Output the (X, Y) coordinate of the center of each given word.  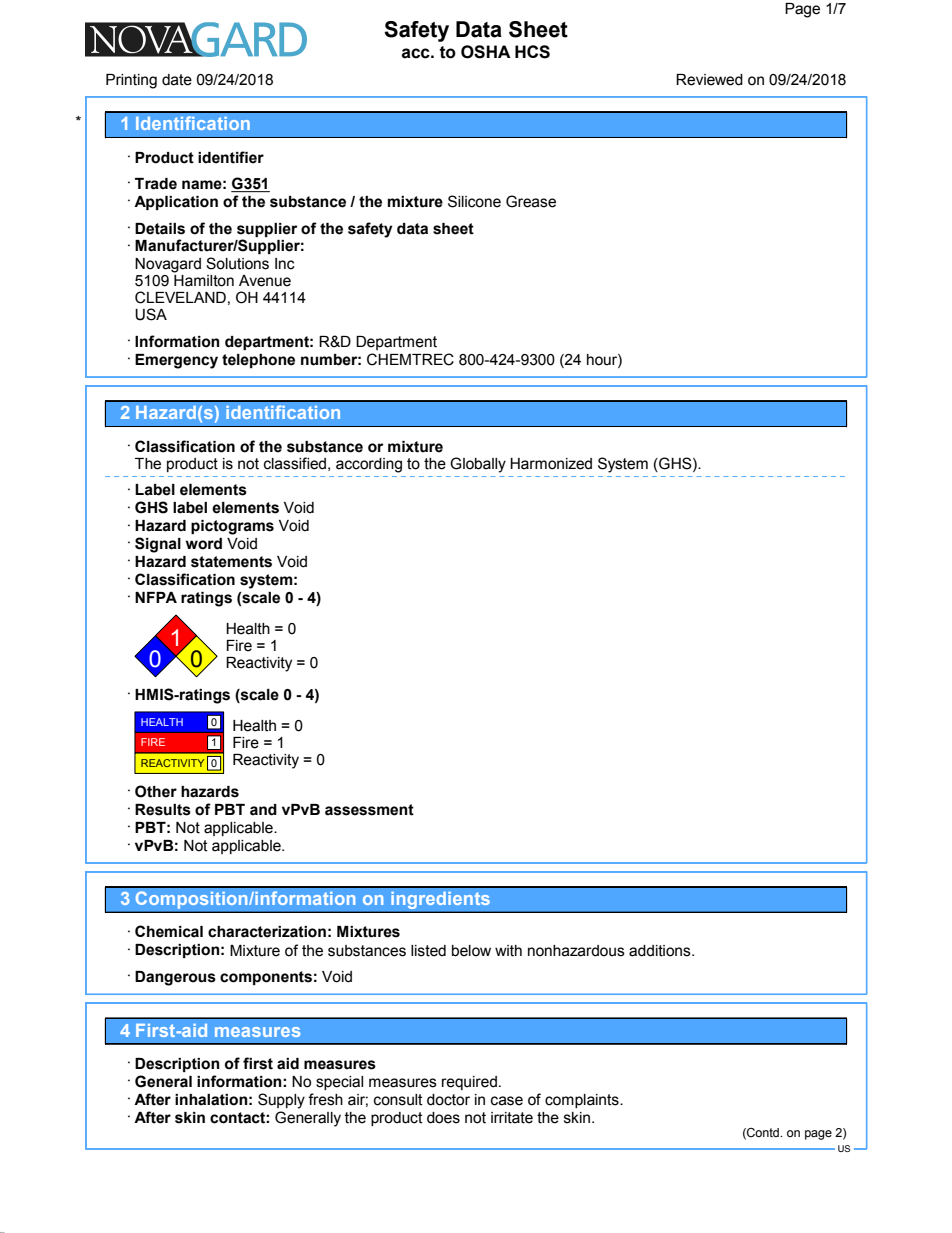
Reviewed (709, 80)
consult (398, 1100)
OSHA (486, 52)
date (177, 80)
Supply (281, 1101)
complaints (583, 1101)
